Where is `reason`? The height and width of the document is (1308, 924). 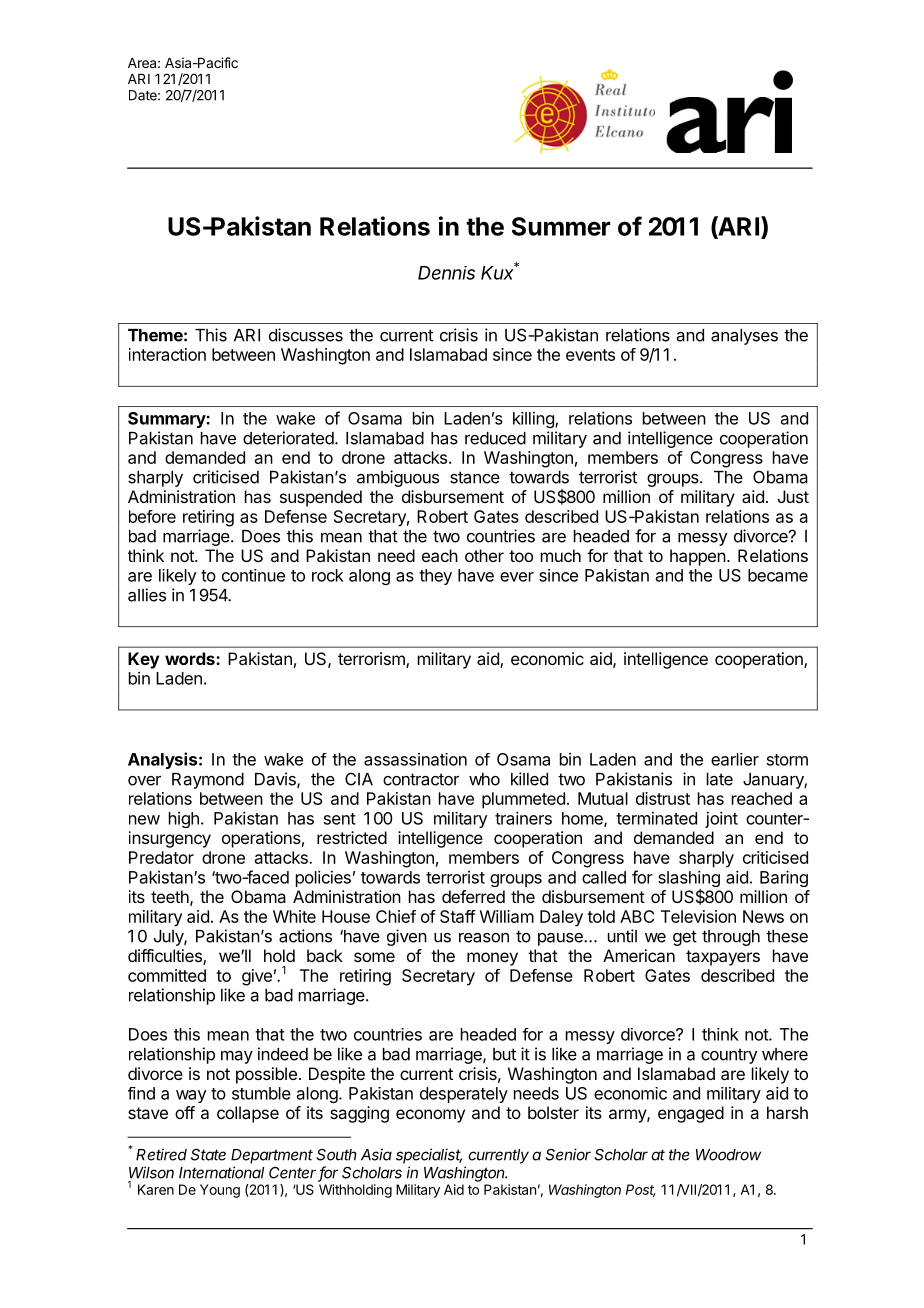
reason is located at coordinates (484, 938).
